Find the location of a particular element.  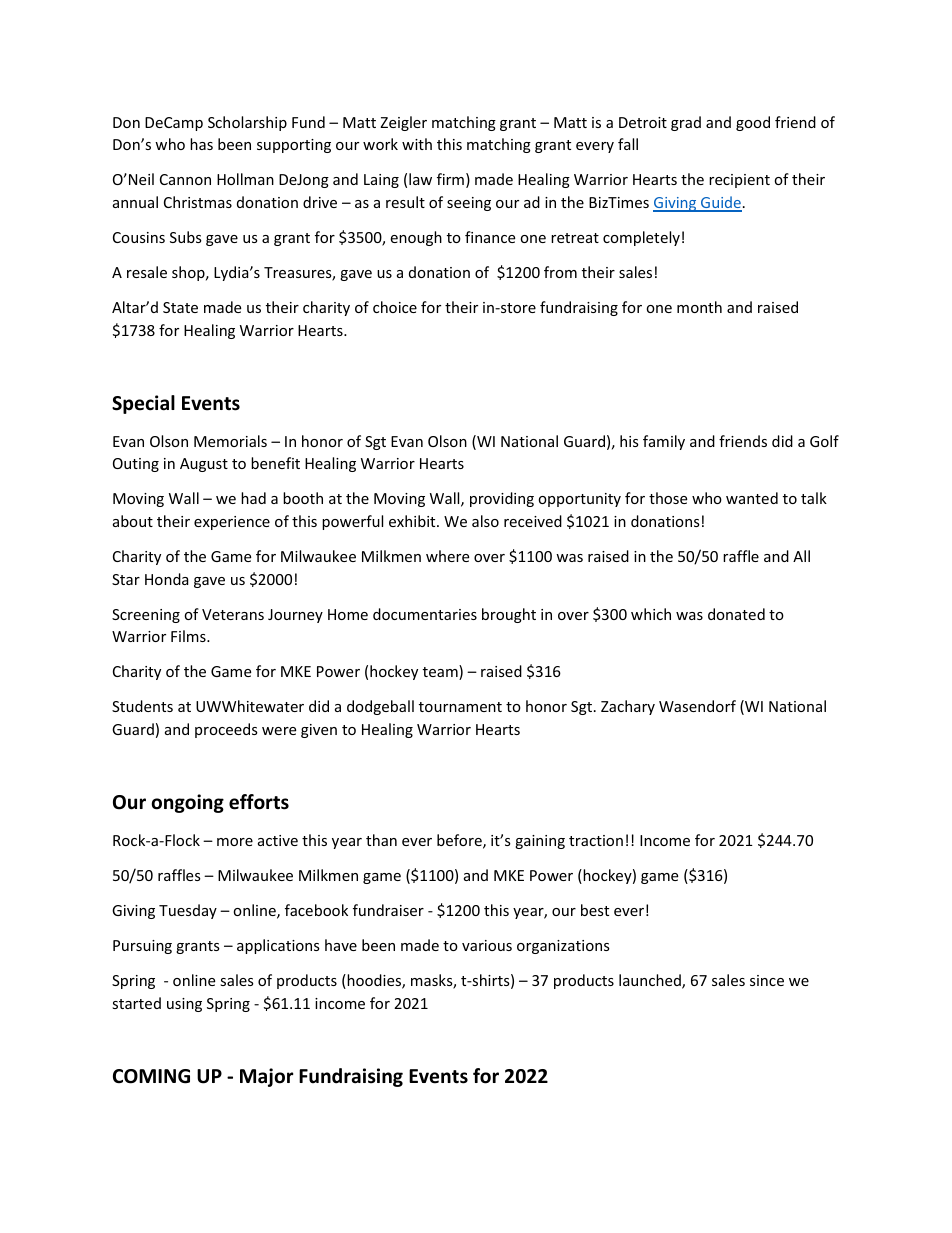

has is located at coordinates (201, 144).
